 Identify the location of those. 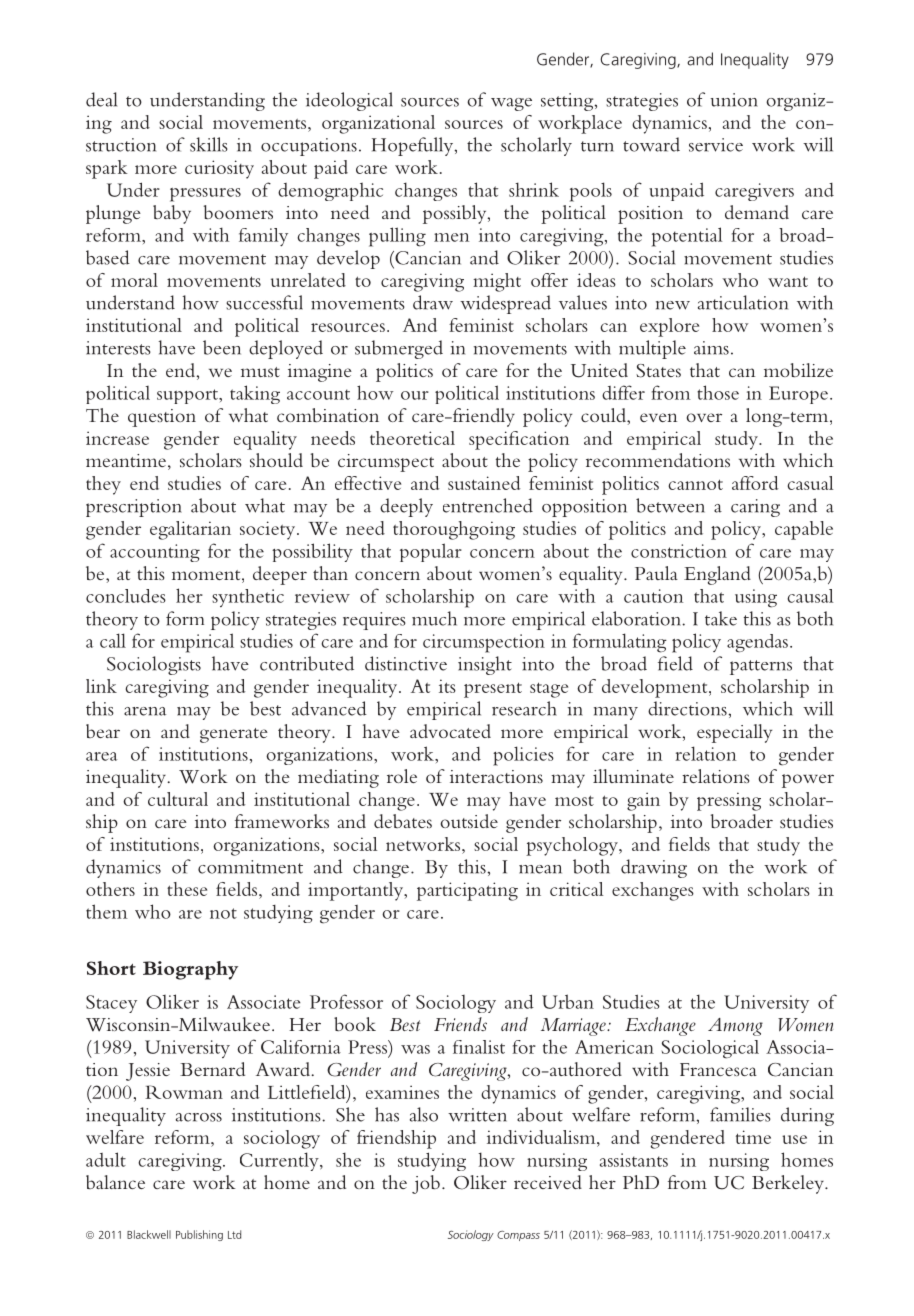
(718, 392).
